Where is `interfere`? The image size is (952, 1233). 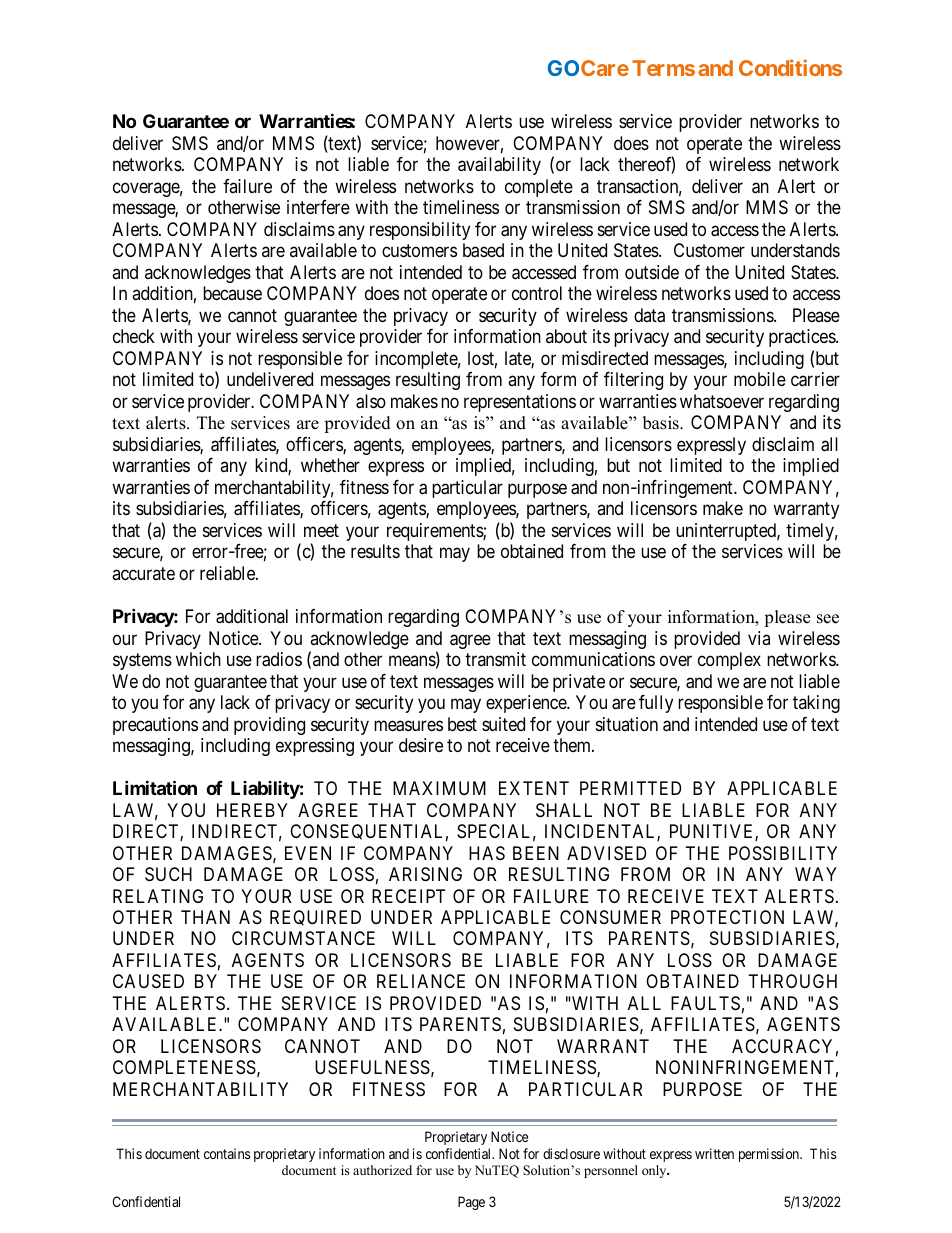
interfere is located at coordinates (318, 207).
